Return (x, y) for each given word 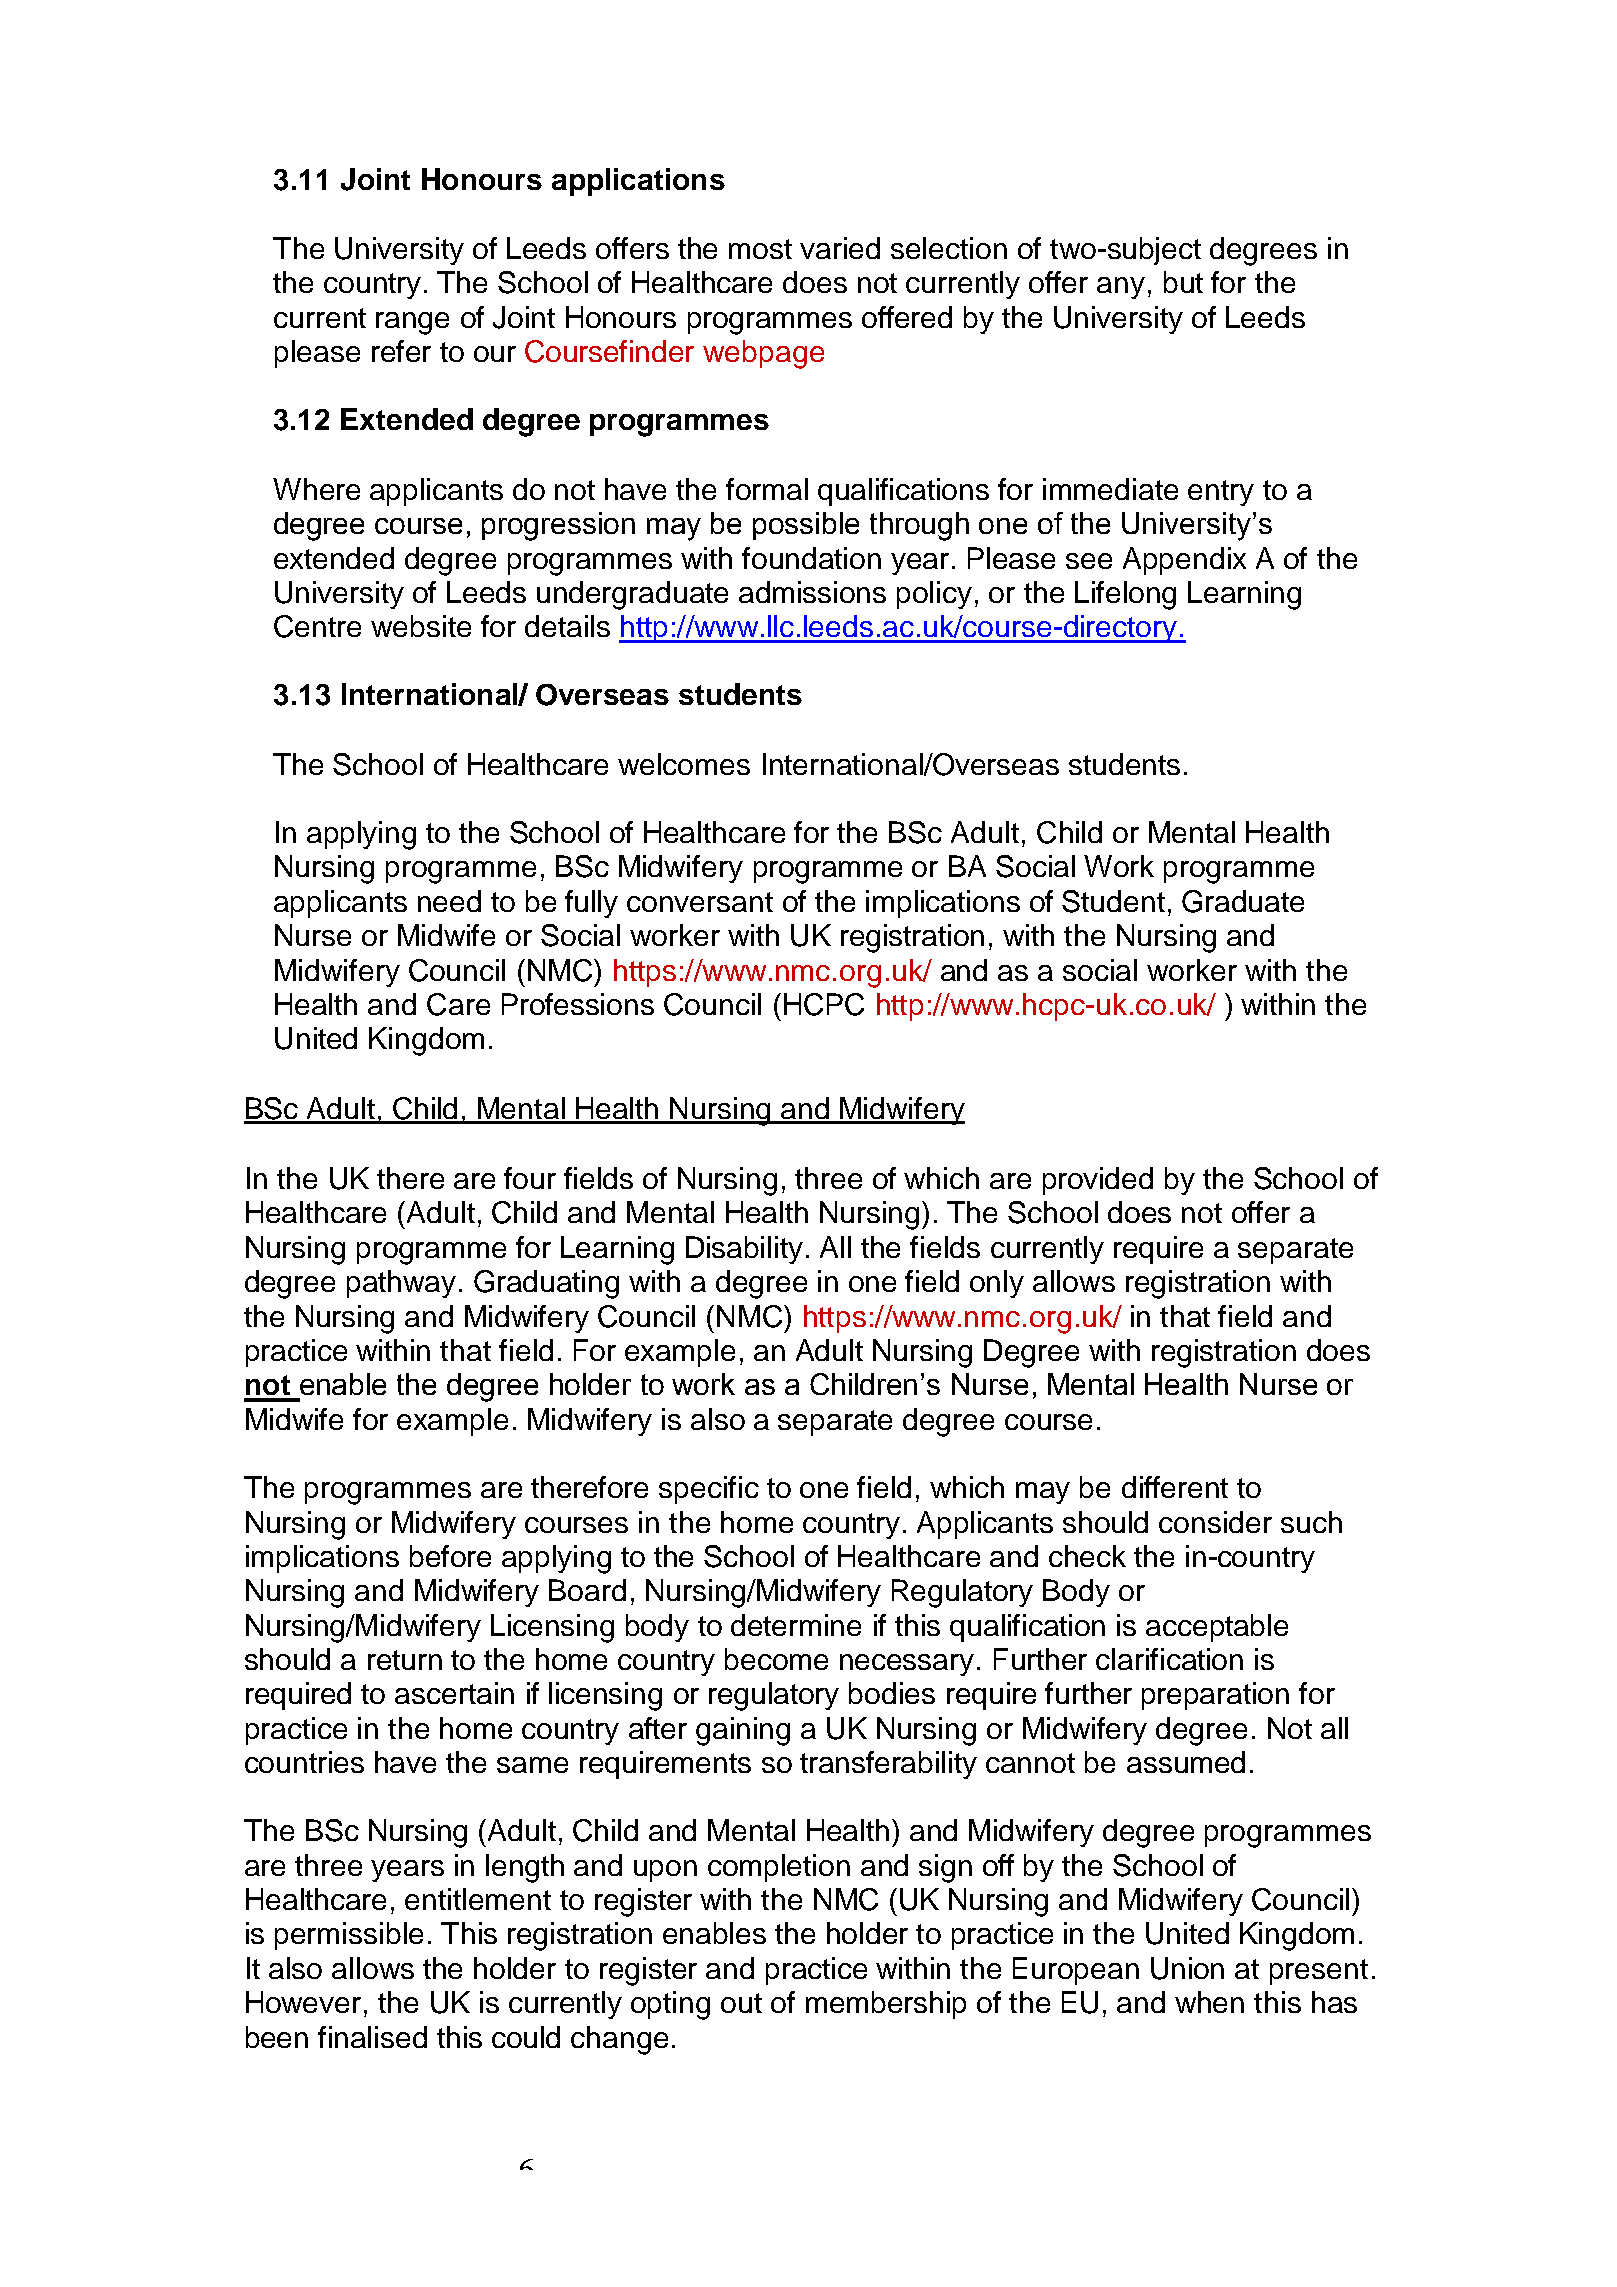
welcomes (684, 764)
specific (709, 1490)
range (412, 323)
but (1183, 282)
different (1175, 1487)
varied (840, 248)
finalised (372, 2037)
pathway (401, 1284)
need (449, 901)
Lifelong (1125, 595)
